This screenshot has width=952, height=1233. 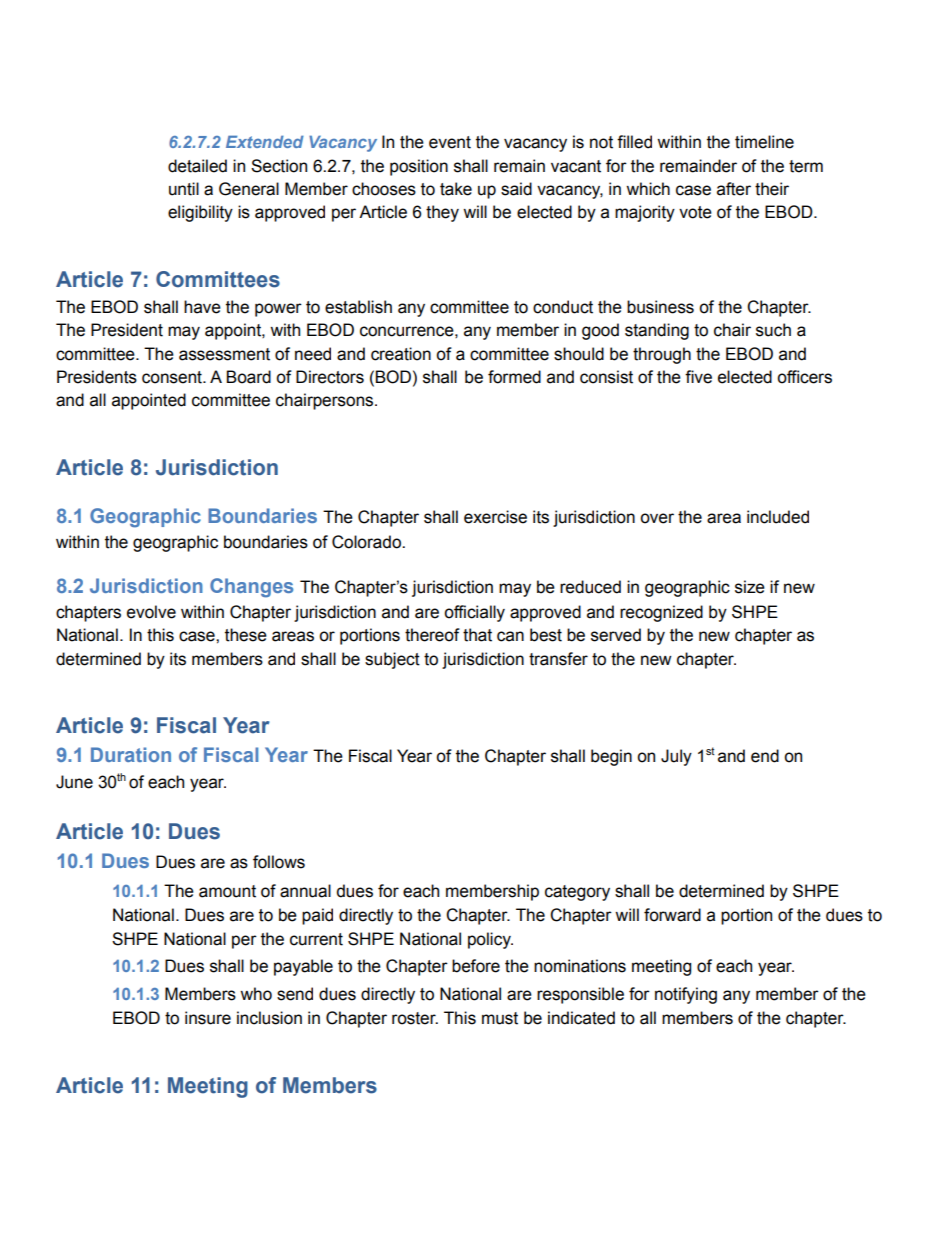 I want to click on subject, so click(x=392, y=660).
